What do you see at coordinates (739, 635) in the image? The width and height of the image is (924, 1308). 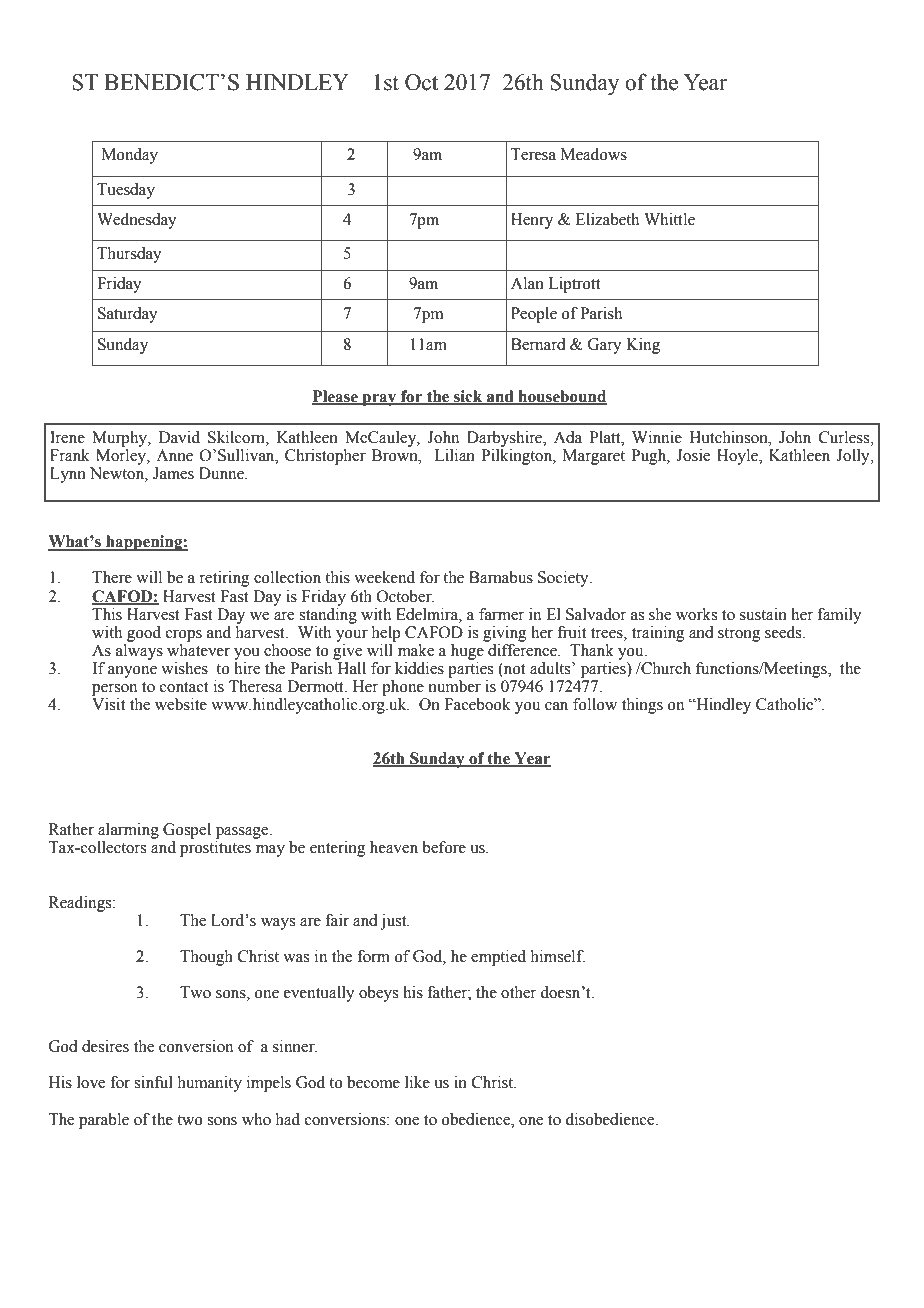 I see `strong` at bounding box center [739, 635].
